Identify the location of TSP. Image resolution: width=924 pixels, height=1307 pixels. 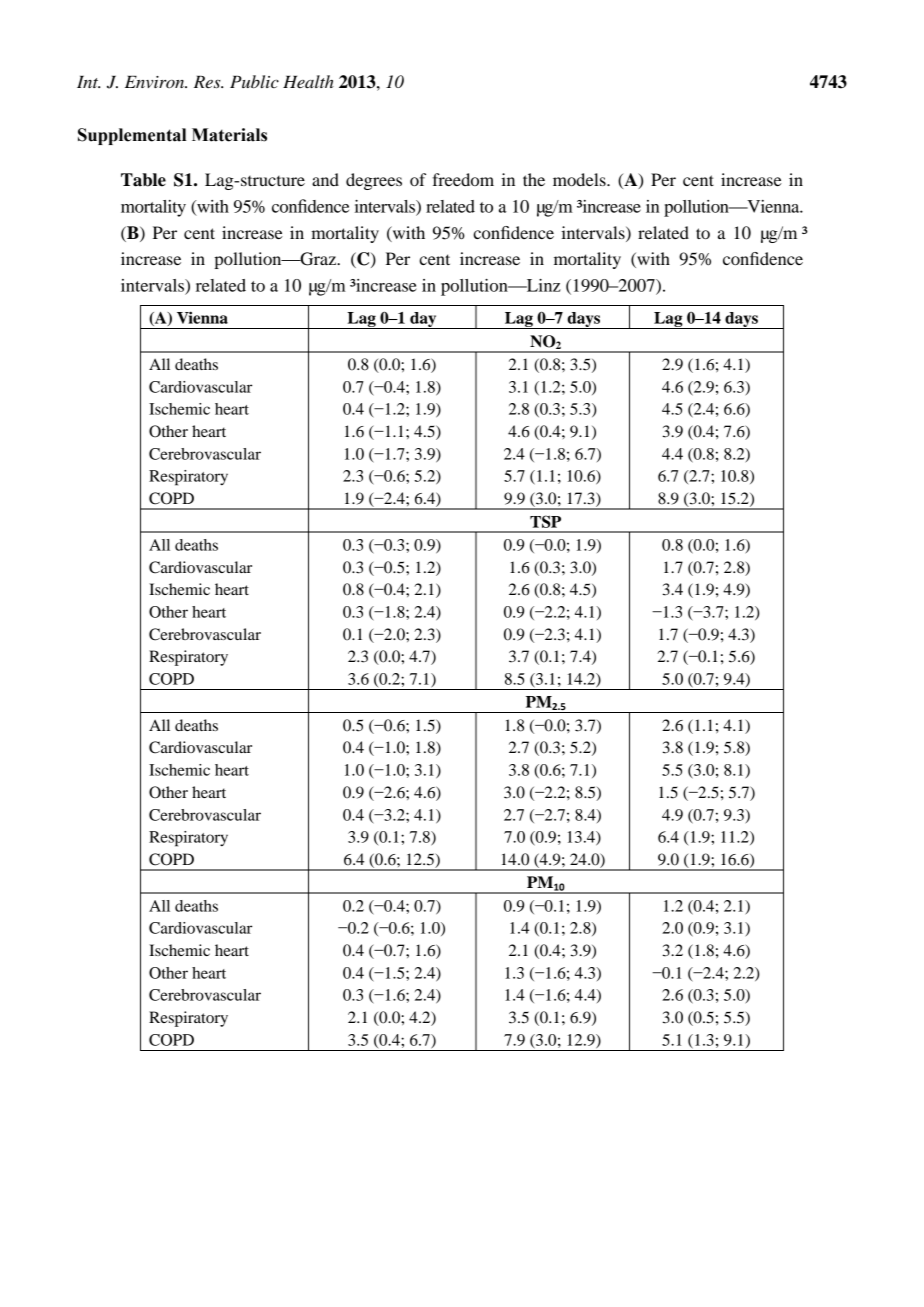
(545, 521).
